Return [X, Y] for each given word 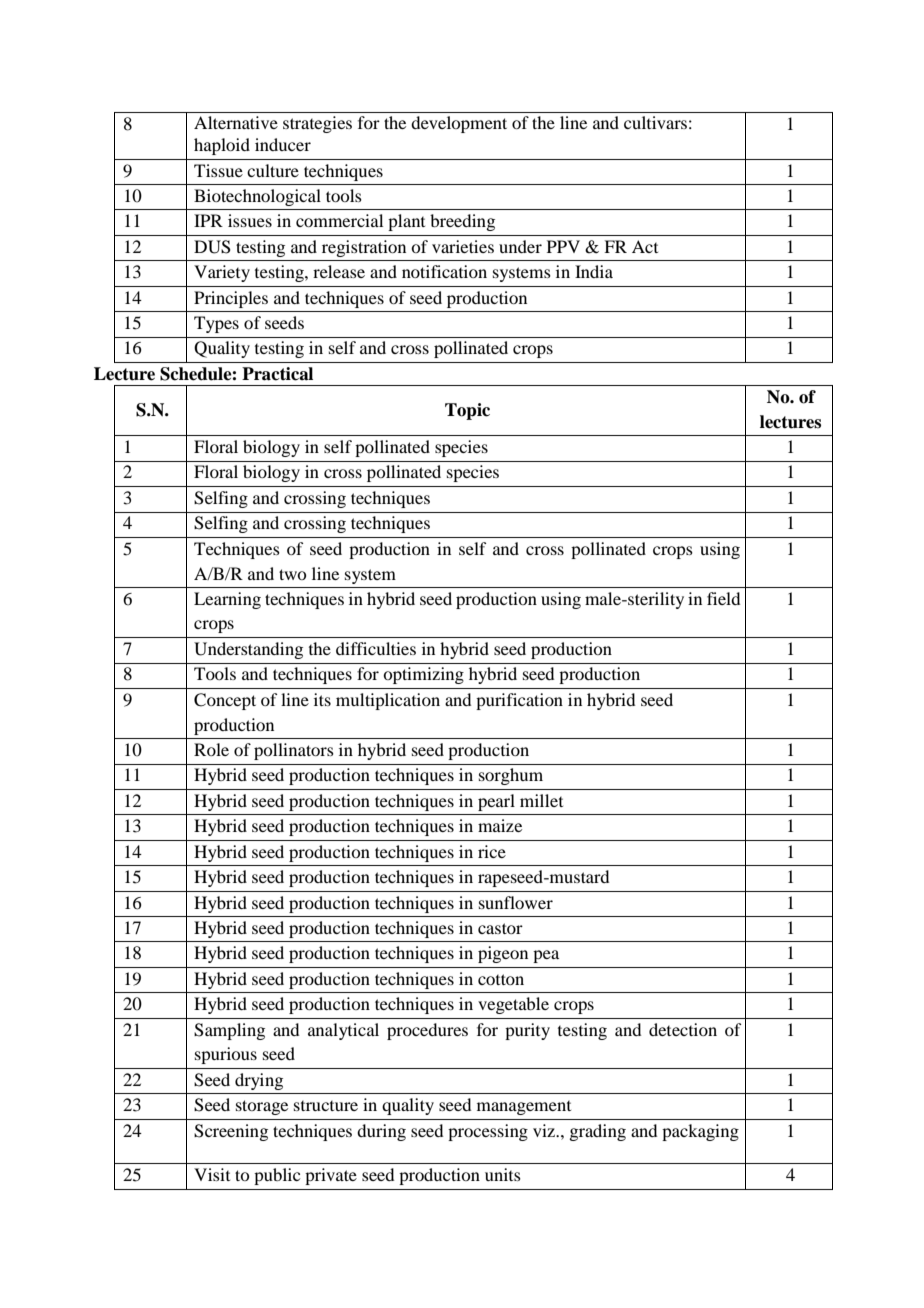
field [723, 598]
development [459, 124]
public [277, 1176]
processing [488, 1132]
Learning [227, 600]
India [594, 271]
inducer [283, 144]
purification [519, 701]
